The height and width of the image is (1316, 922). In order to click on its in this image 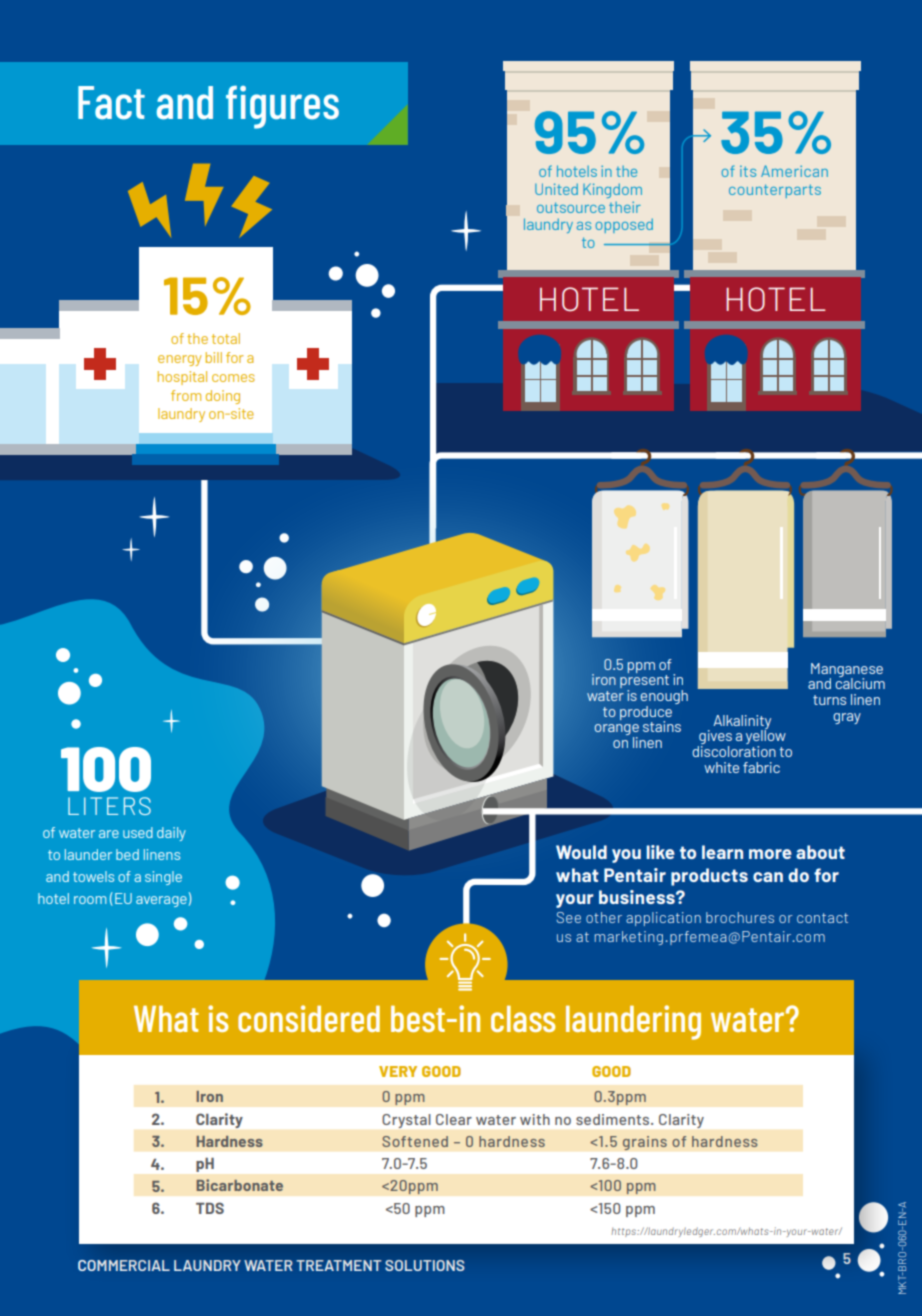, I will do `click(748, 171)`.
